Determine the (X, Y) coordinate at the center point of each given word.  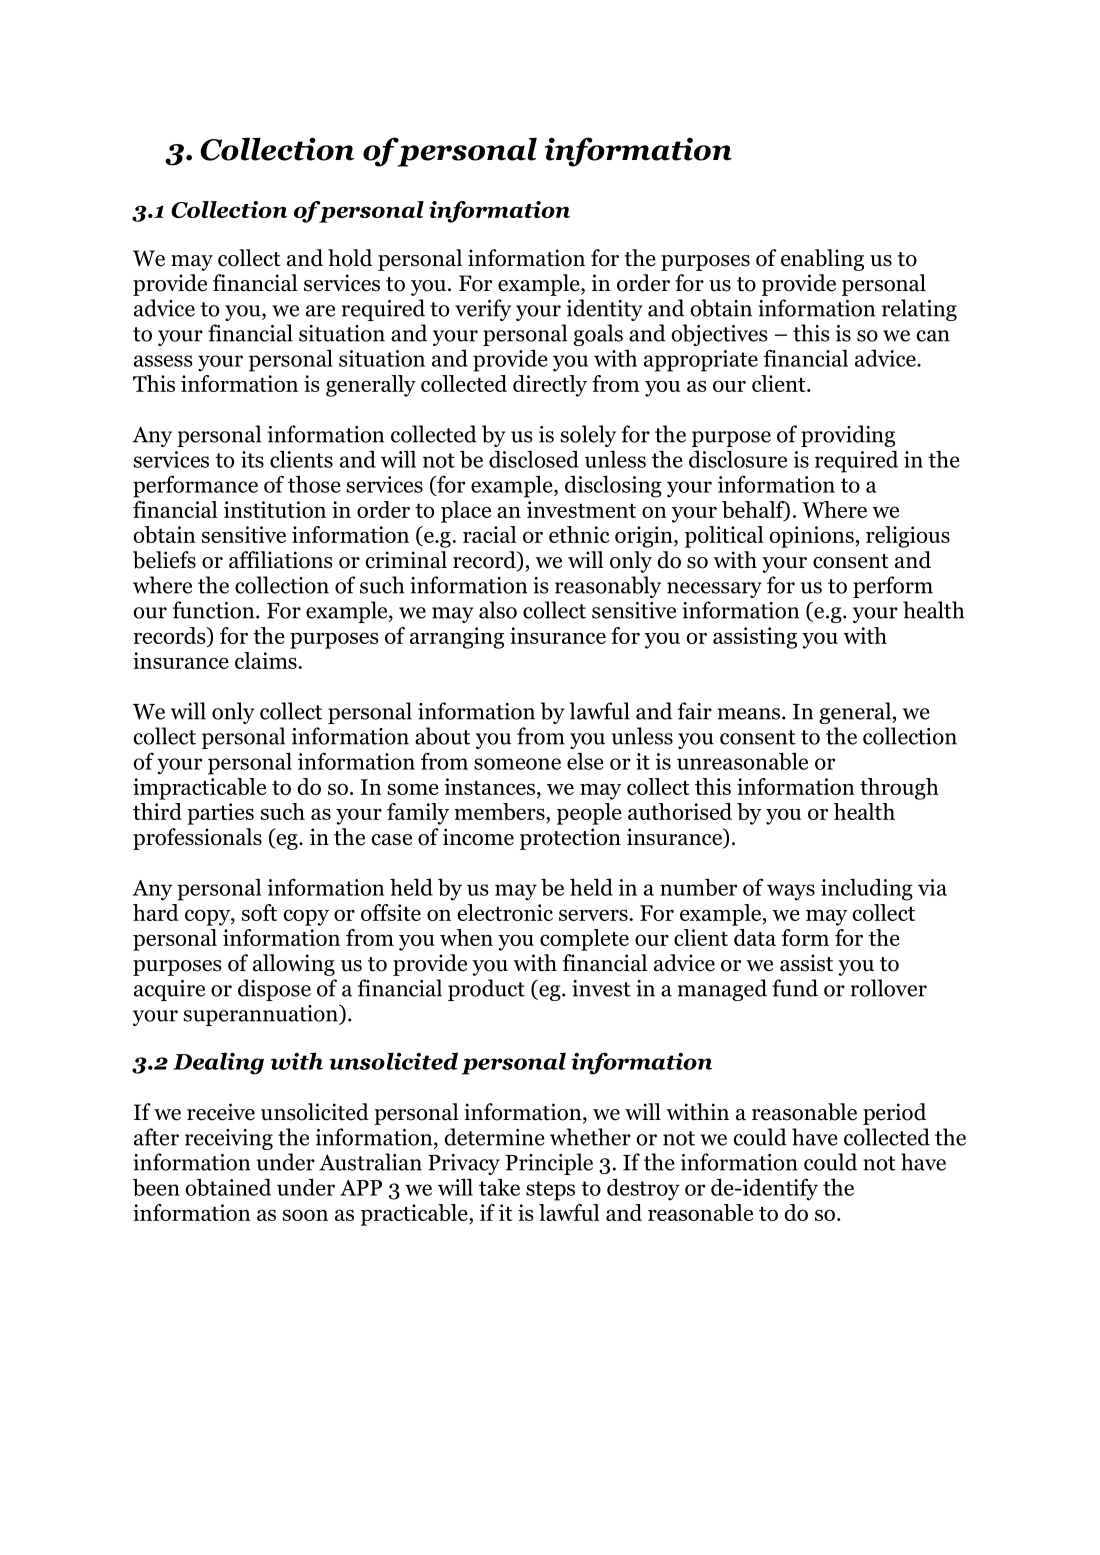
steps (550, 1191)
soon (305, 1215)
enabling (822, 260)
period (894, 1114)
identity (605, 310)
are (320, 311)
